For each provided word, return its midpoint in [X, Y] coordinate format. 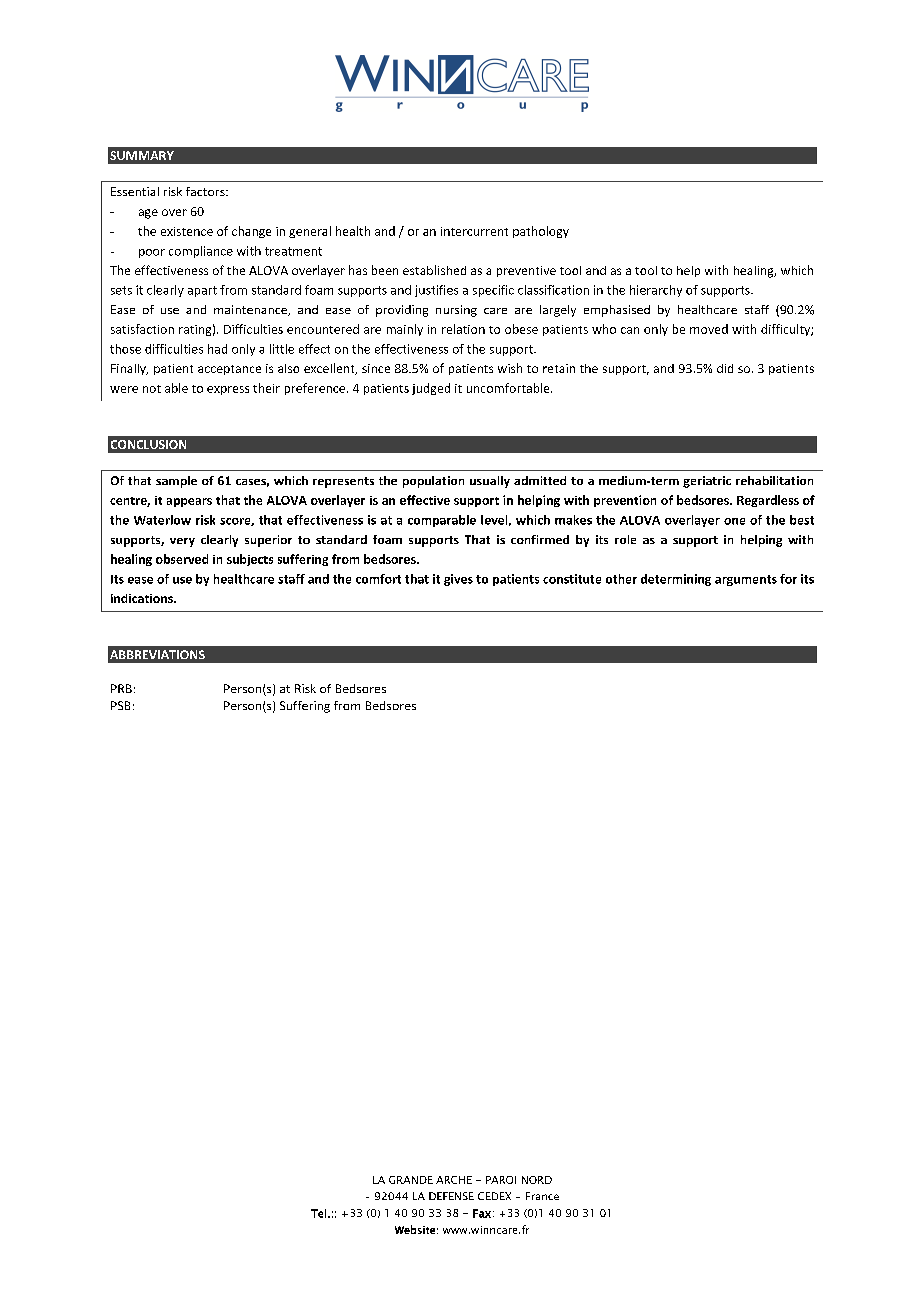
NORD [537, 1180]
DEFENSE [451, 1196]
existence [187, 231]
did [725, 368]
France [542, 1196]
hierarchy [656, 291]
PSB [120, 705]
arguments [746, 580]
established [434, 270]
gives [458, 580]
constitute [572, 579]
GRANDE [411, 1180]
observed [182, 559]
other [621, 579]
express [228, 390]
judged [431, 389]
